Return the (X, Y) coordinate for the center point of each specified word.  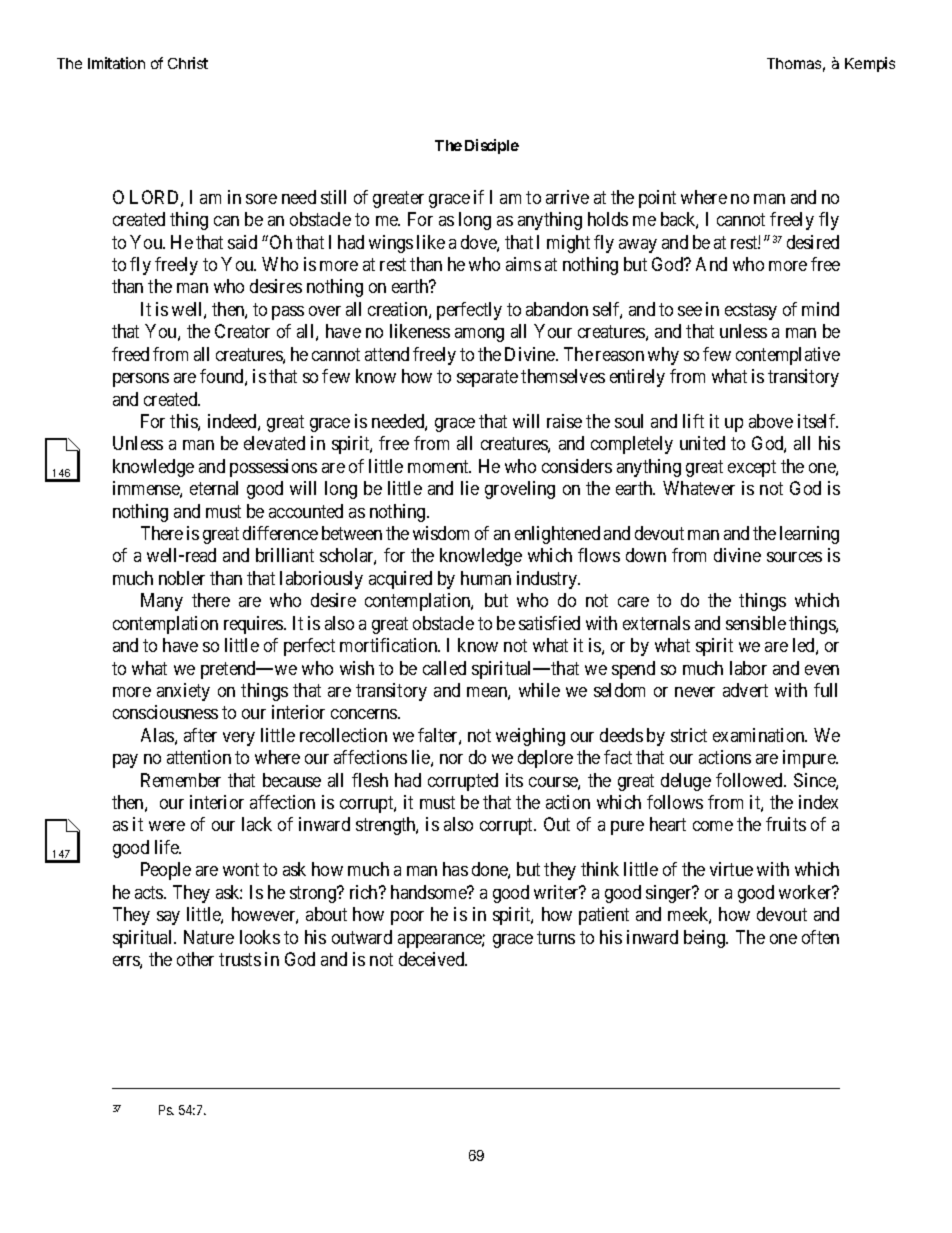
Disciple (492, 146)
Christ (188, 63)
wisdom (441, 533)
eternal (214, 488)
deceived (433, 959)
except (752, 468)
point (657, 199)
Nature (209, 937)
